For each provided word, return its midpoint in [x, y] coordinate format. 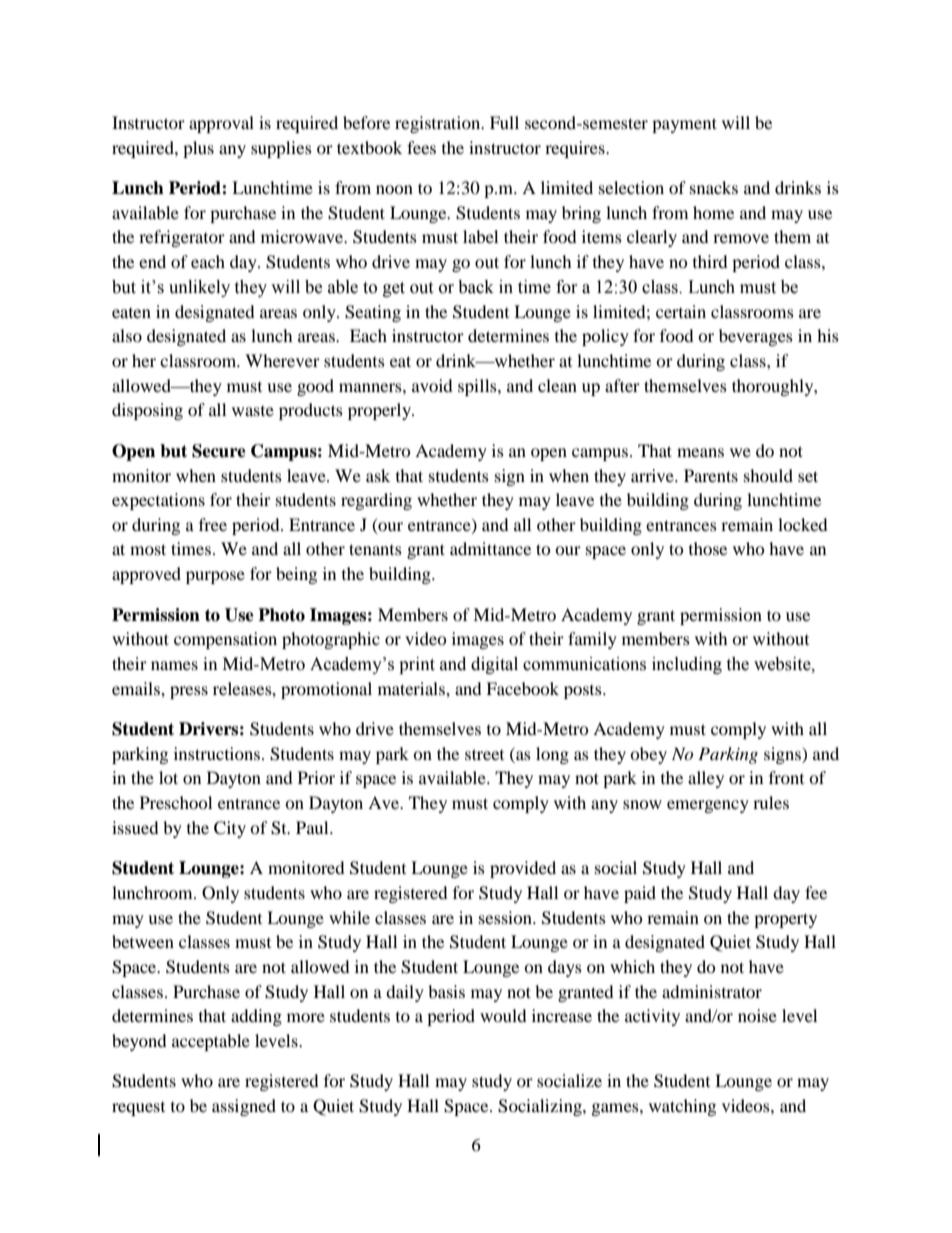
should [768, 475]
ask [378, 475]
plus [198, 149]
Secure [219, 451]
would [503, 1015]
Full [504, 122]
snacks [714, 187]
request [138, 1109]
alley [706, 779]
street [484, 754]
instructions [217, 753]
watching [682, 1107]
